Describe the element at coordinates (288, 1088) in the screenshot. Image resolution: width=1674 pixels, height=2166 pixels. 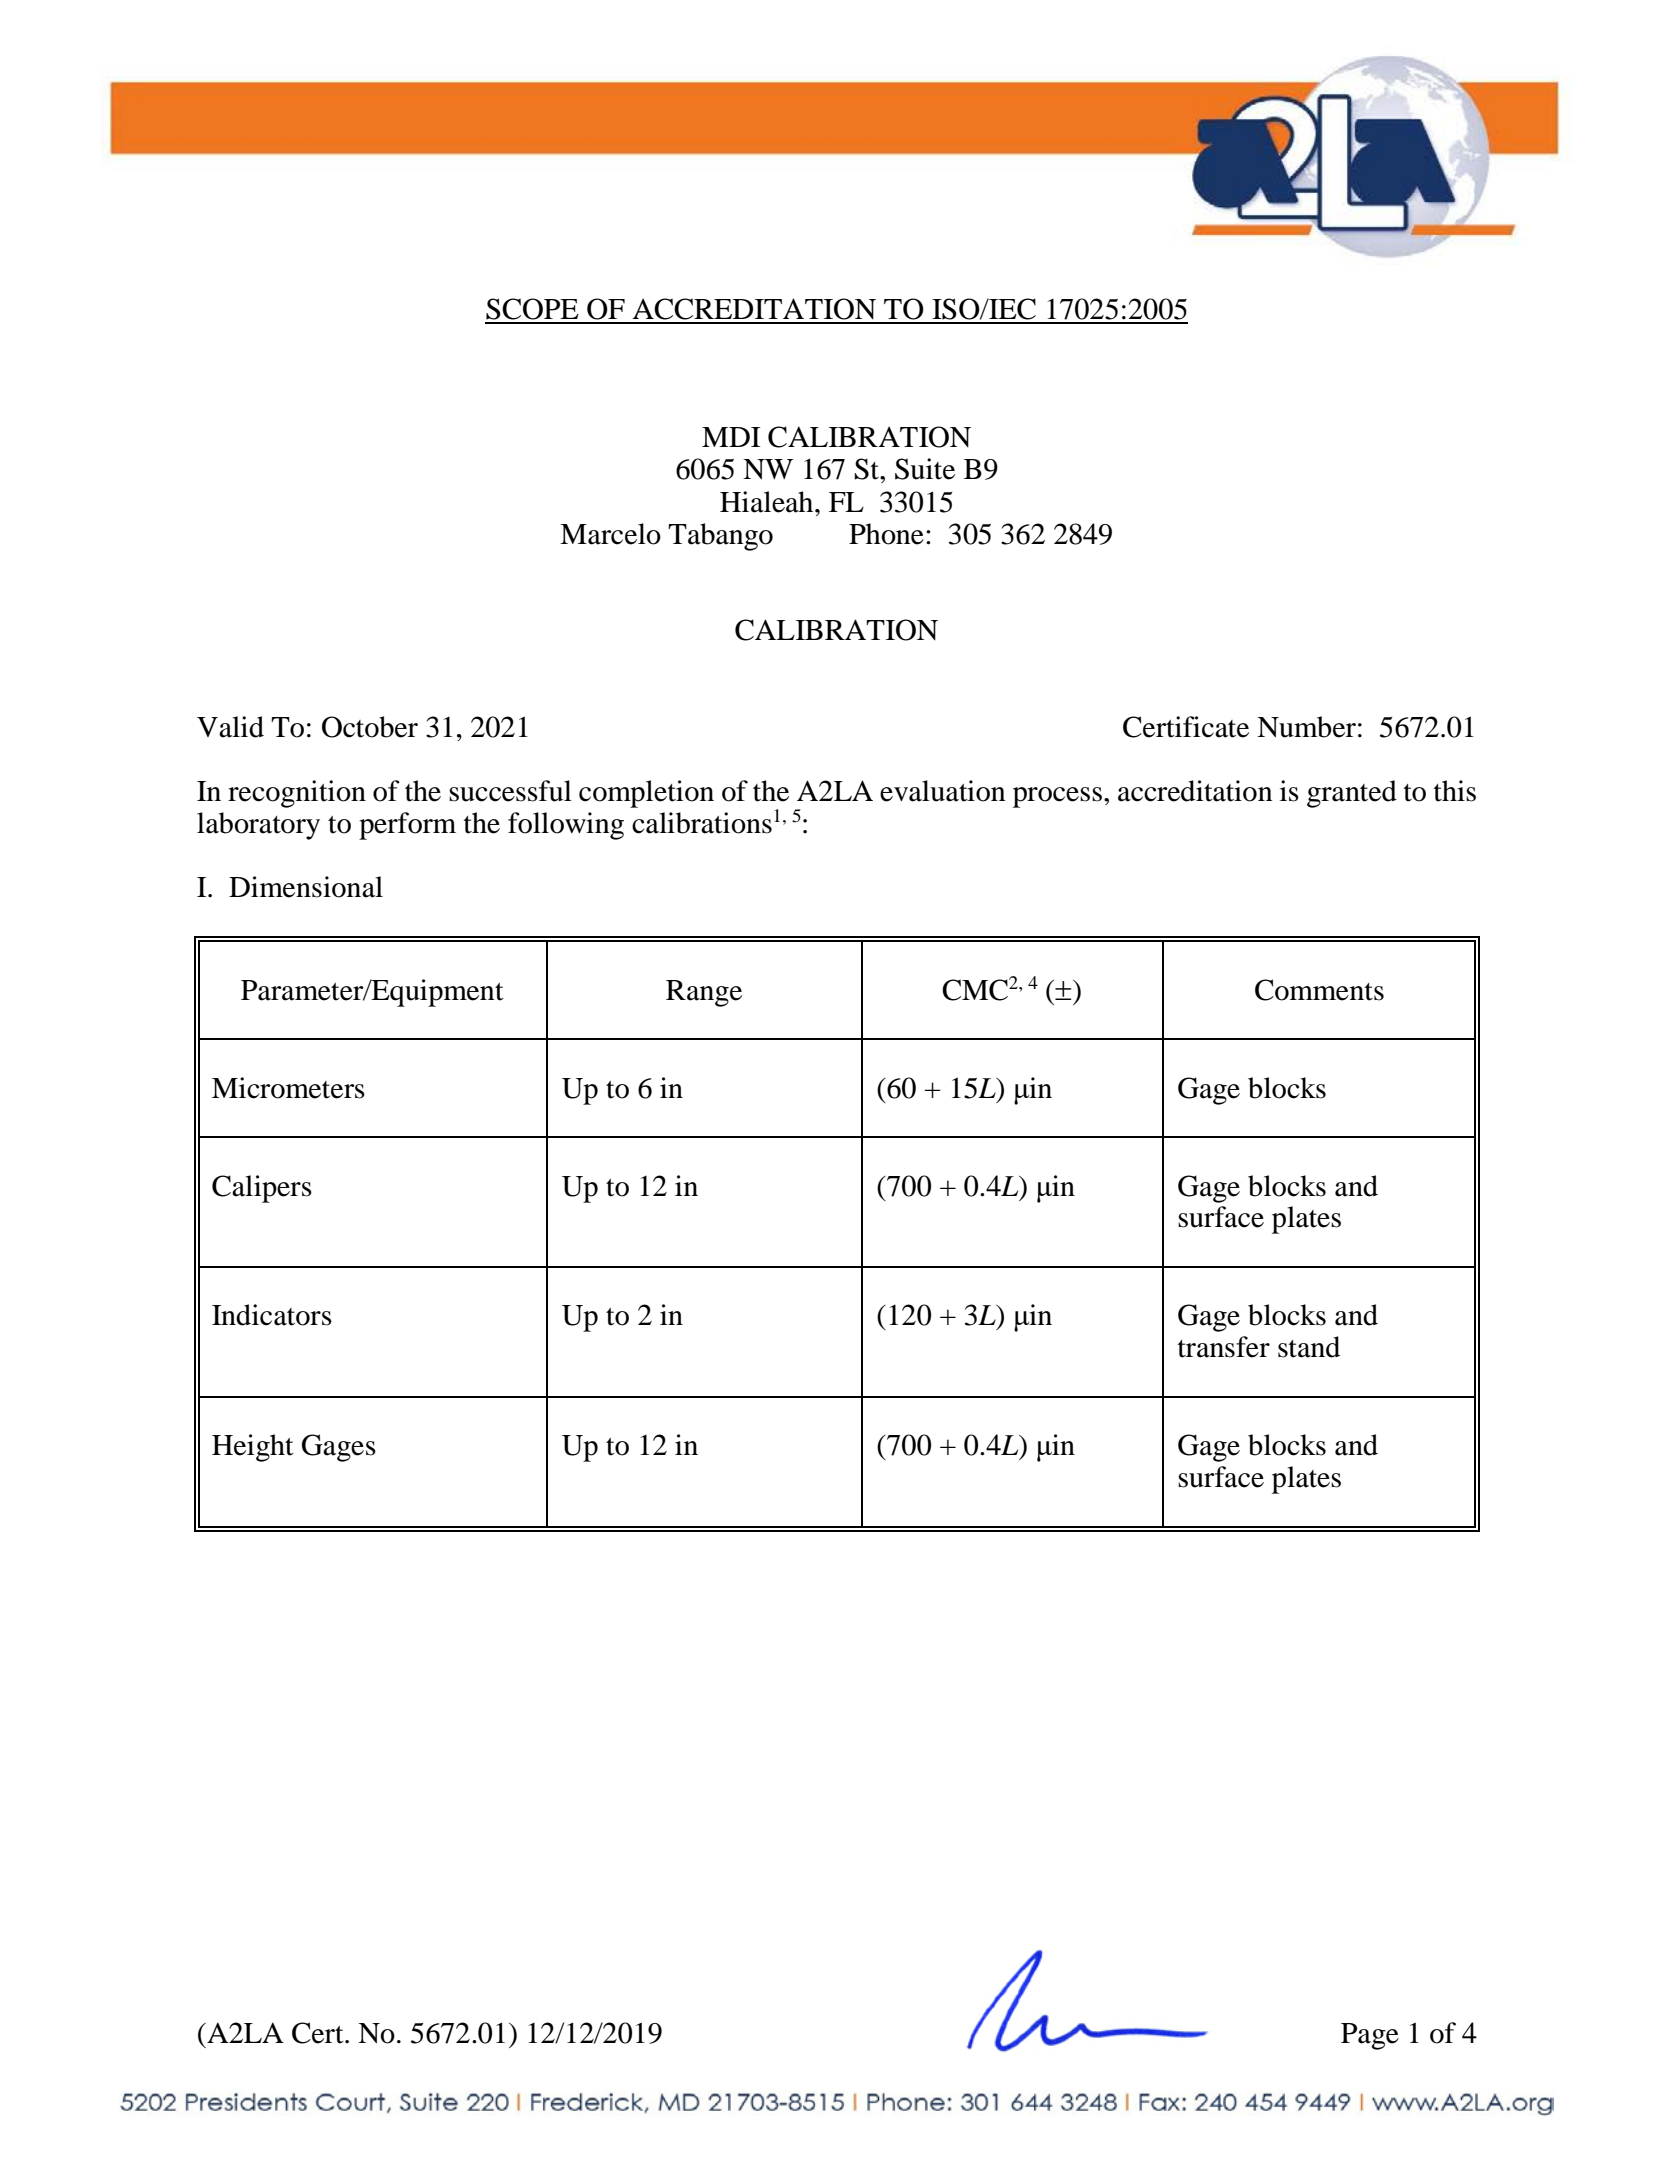
I see `Micrometers` at that location.
